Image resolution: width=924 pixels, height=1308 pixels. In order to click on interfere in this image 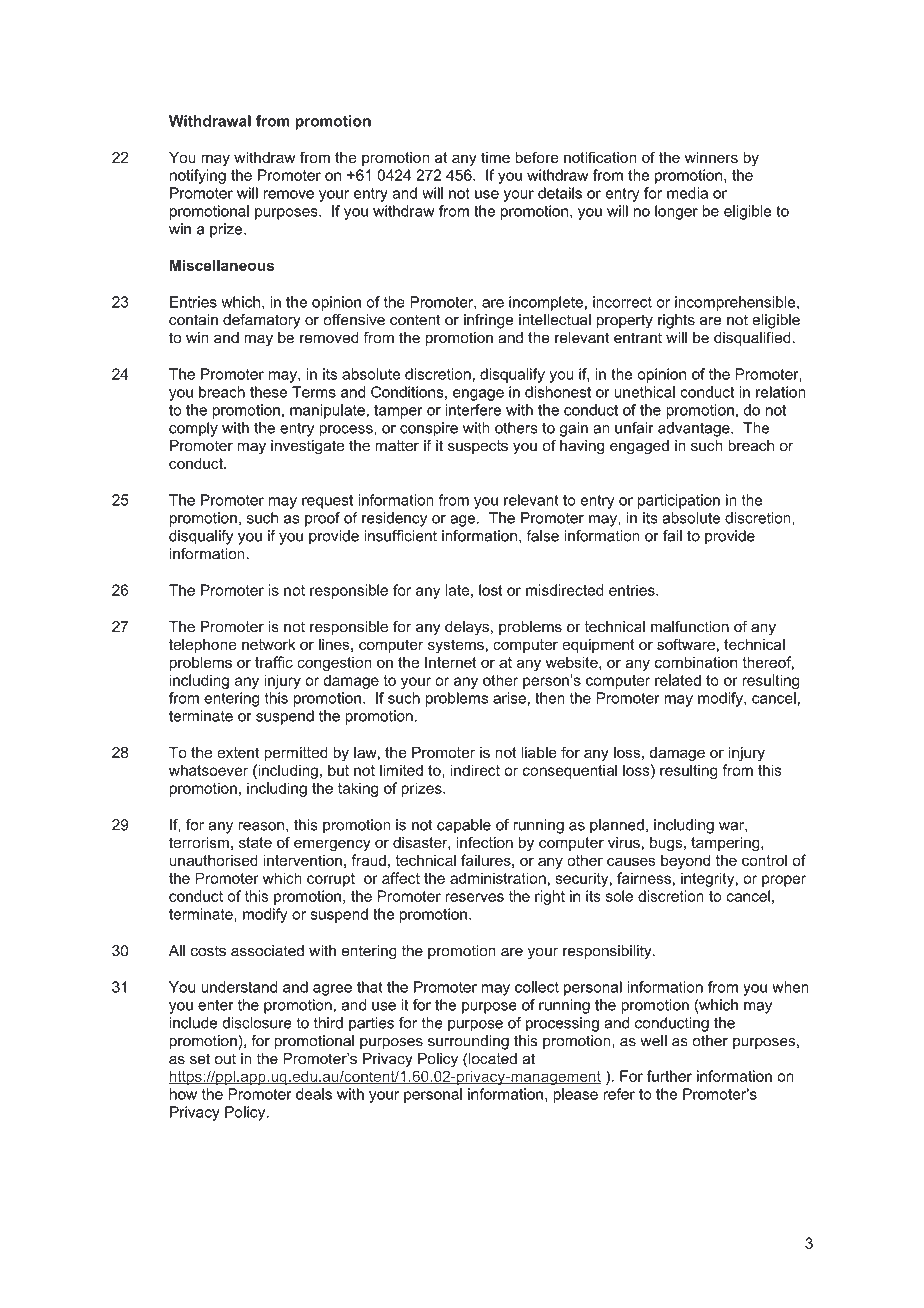, I will do `click(473, 410)`.
